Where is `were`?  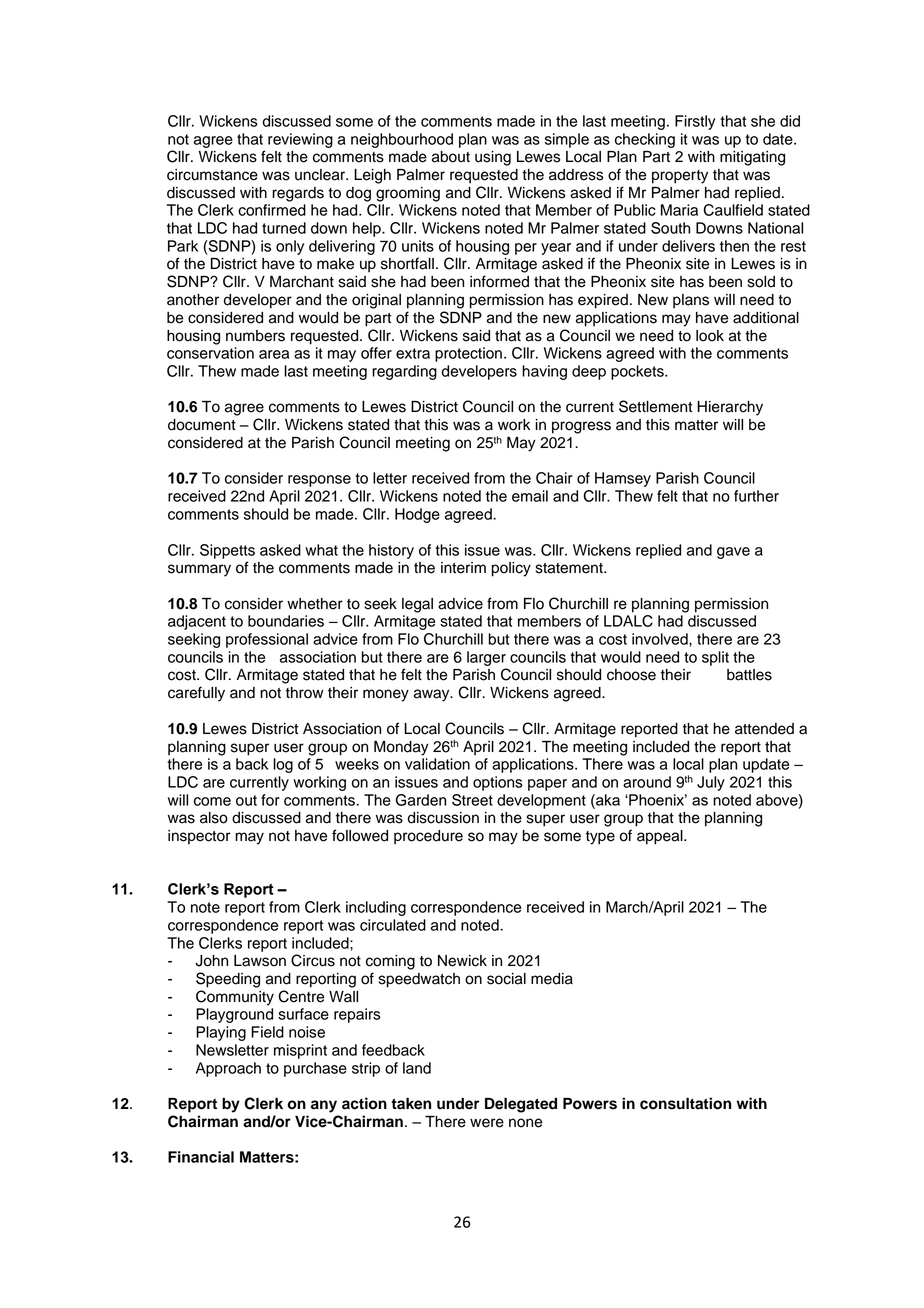
were is located at coordinates (487, 1123).
